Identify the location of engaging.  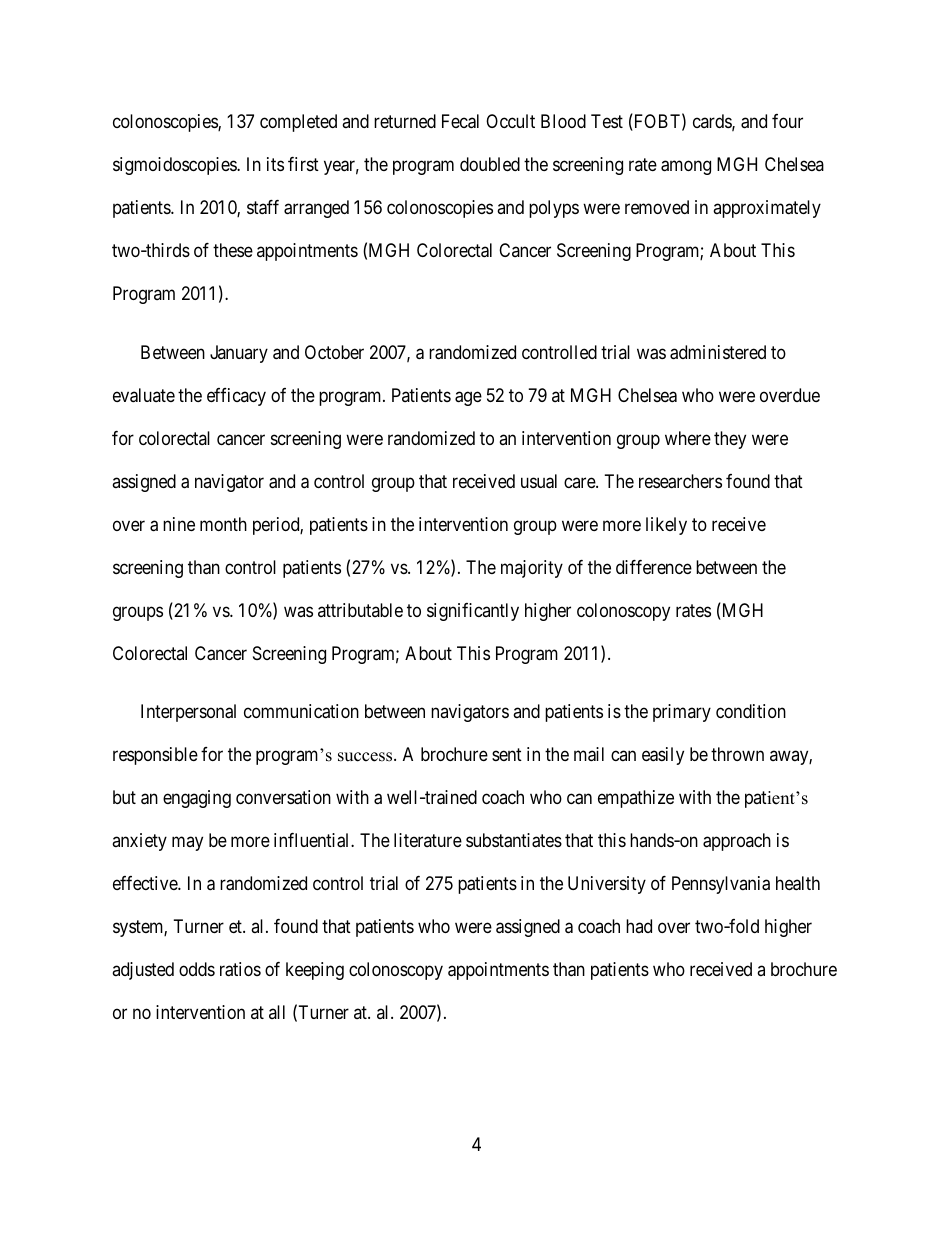
(197, 799).
